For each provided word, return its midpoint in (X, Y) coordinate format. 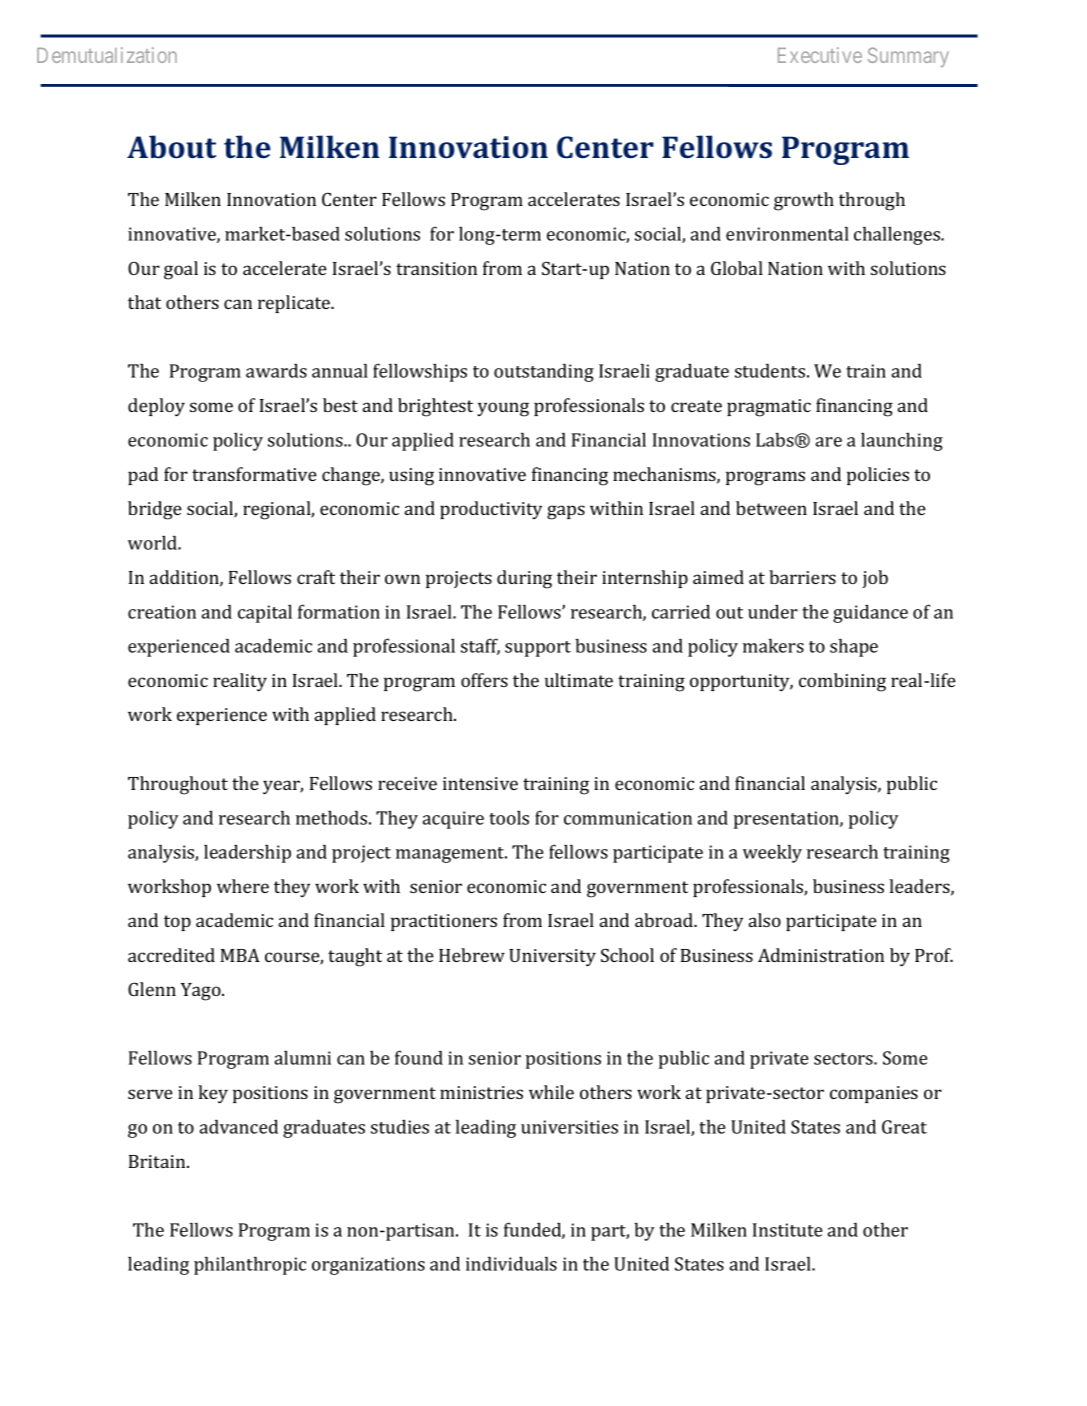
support (538, 649)
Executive (820, 55)
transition (436, 268)
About (171, 147)
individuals (511, 1263)
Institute (787, 1230)
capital (265, 614)
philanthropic (250, 1266)
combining (842, 682)
